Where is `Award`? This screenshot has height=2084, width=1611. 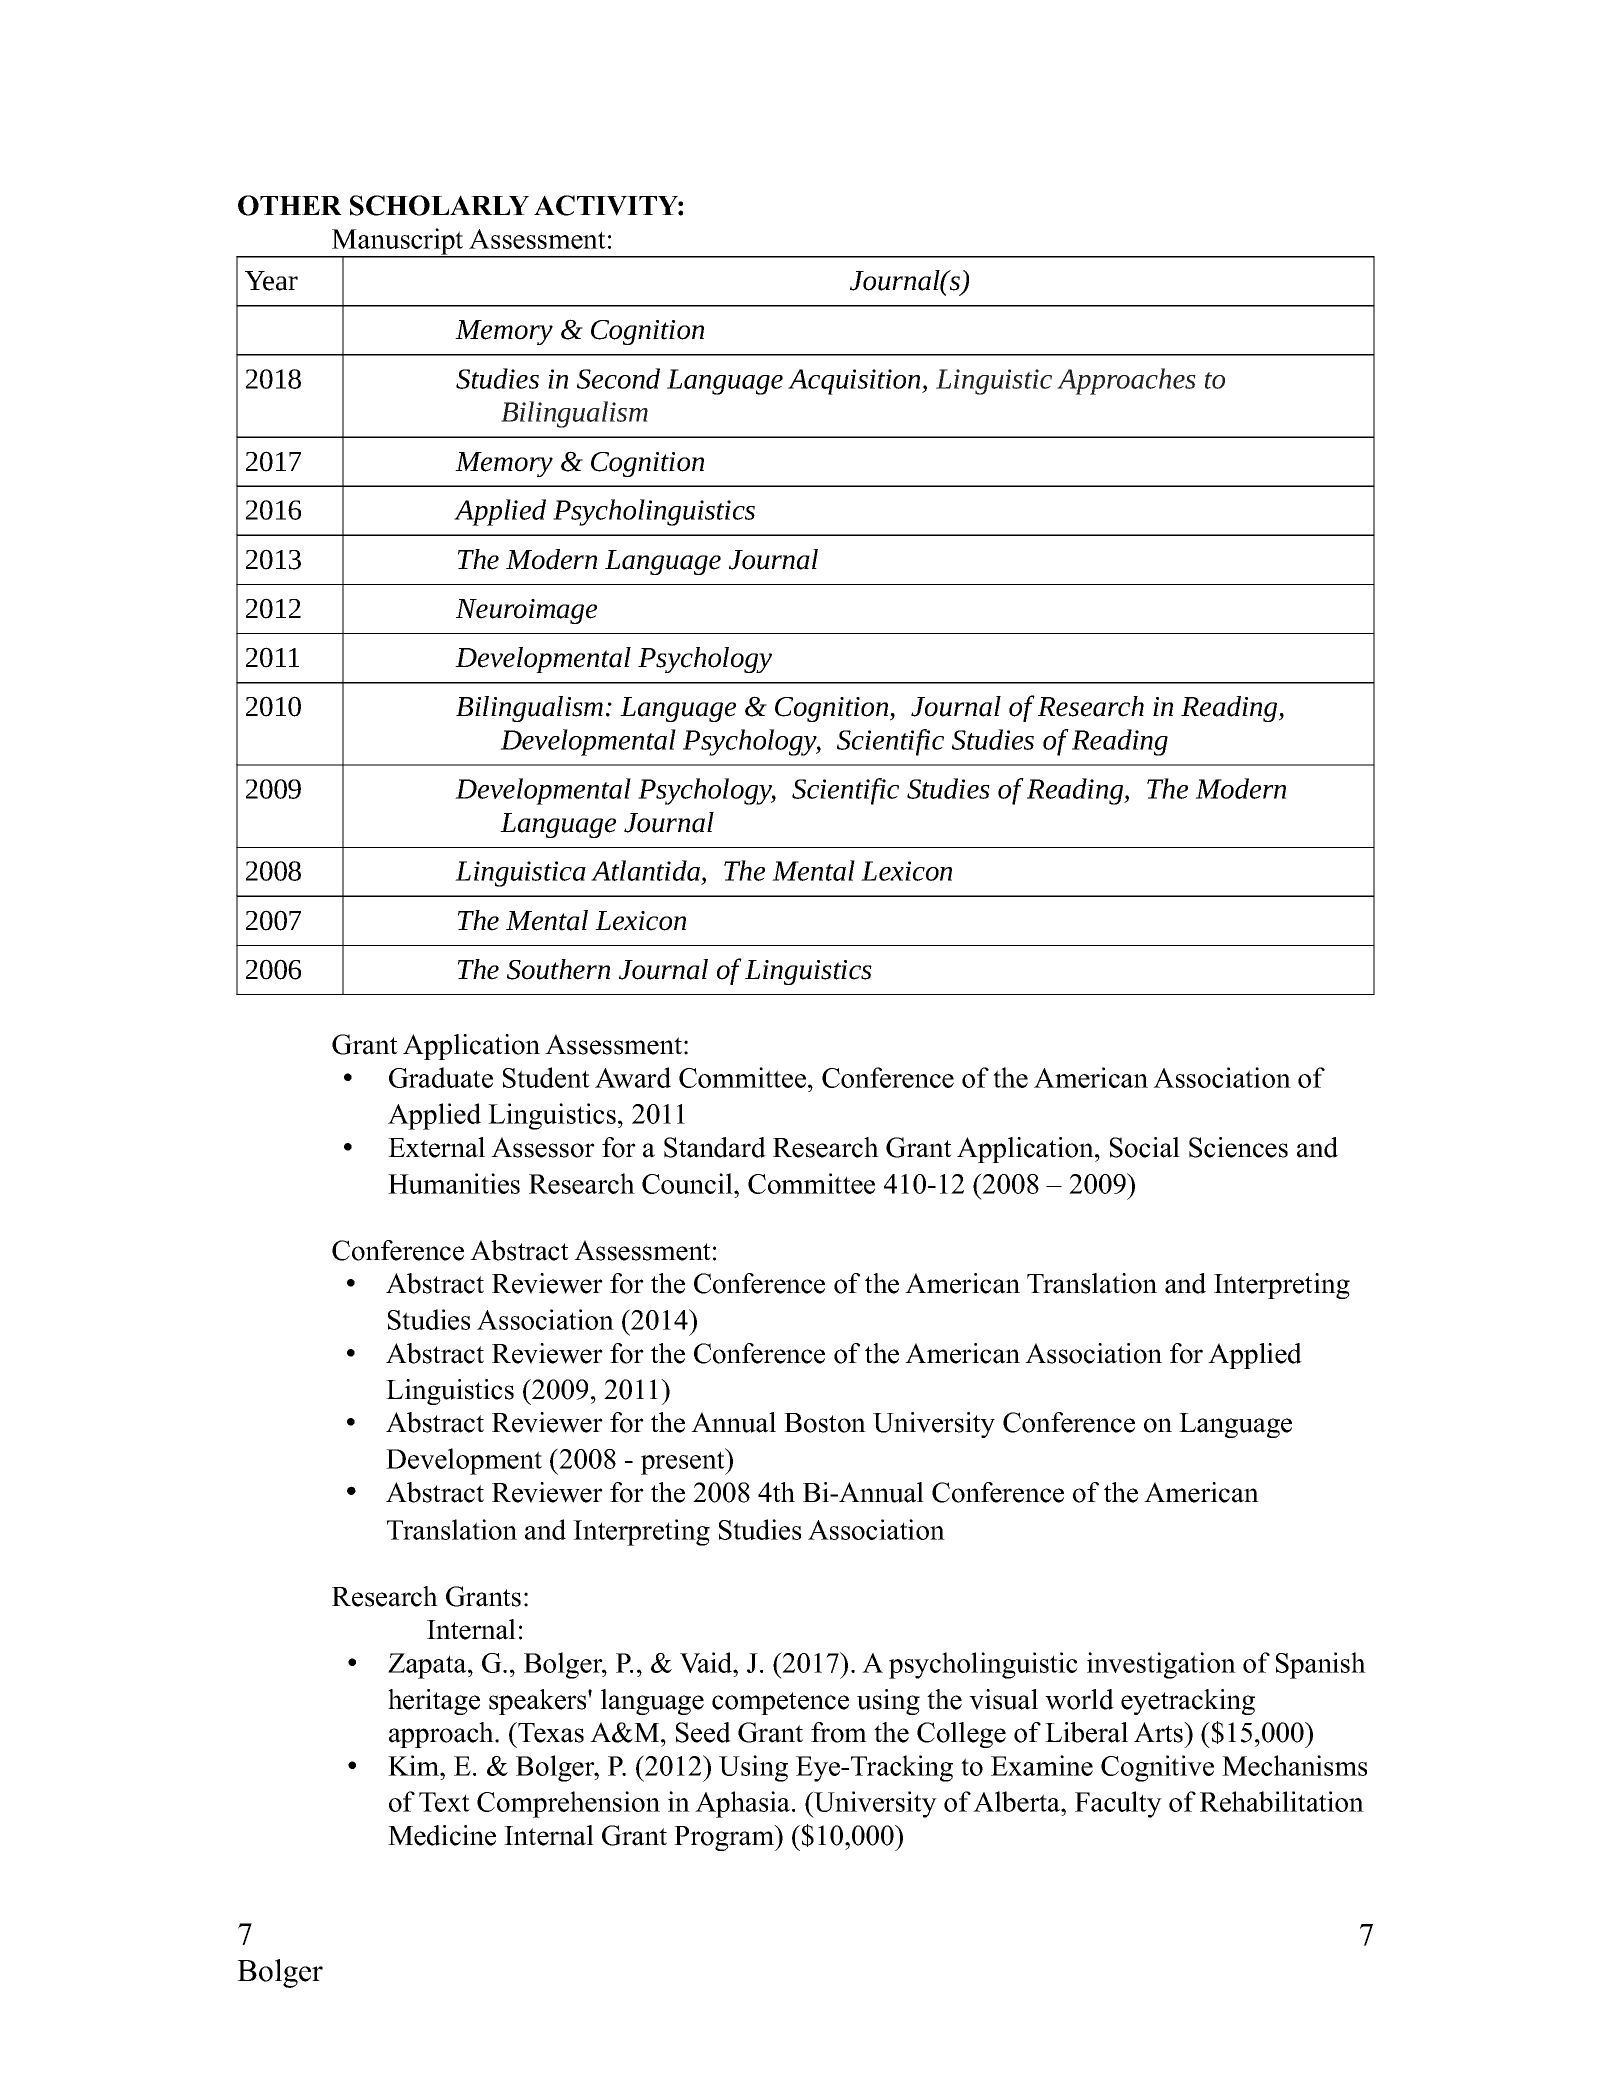 Award is located at coordinates (633, 1077).
